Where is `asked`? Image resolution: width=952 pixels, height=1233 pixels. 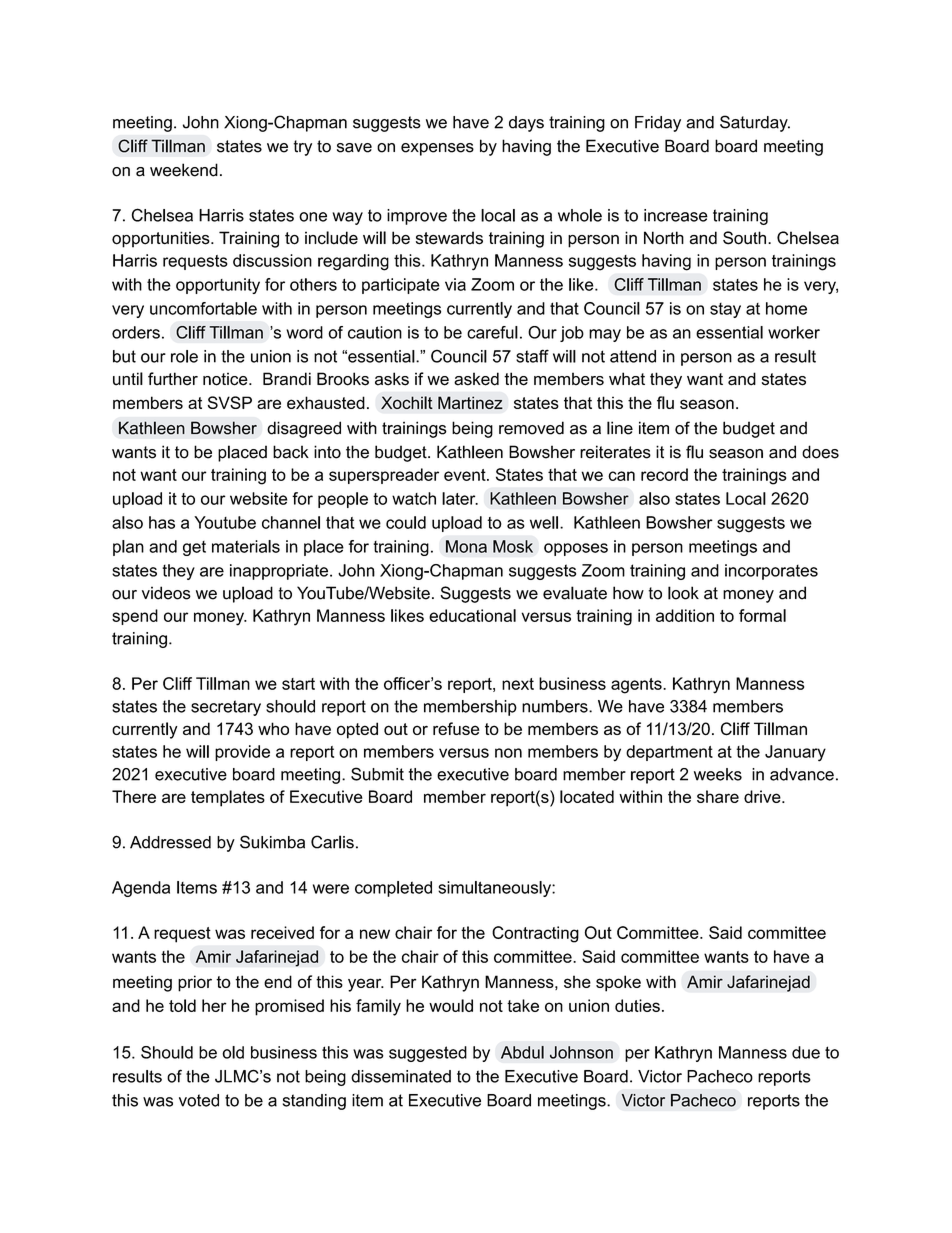 asked is located at coordinates (476, 379).
